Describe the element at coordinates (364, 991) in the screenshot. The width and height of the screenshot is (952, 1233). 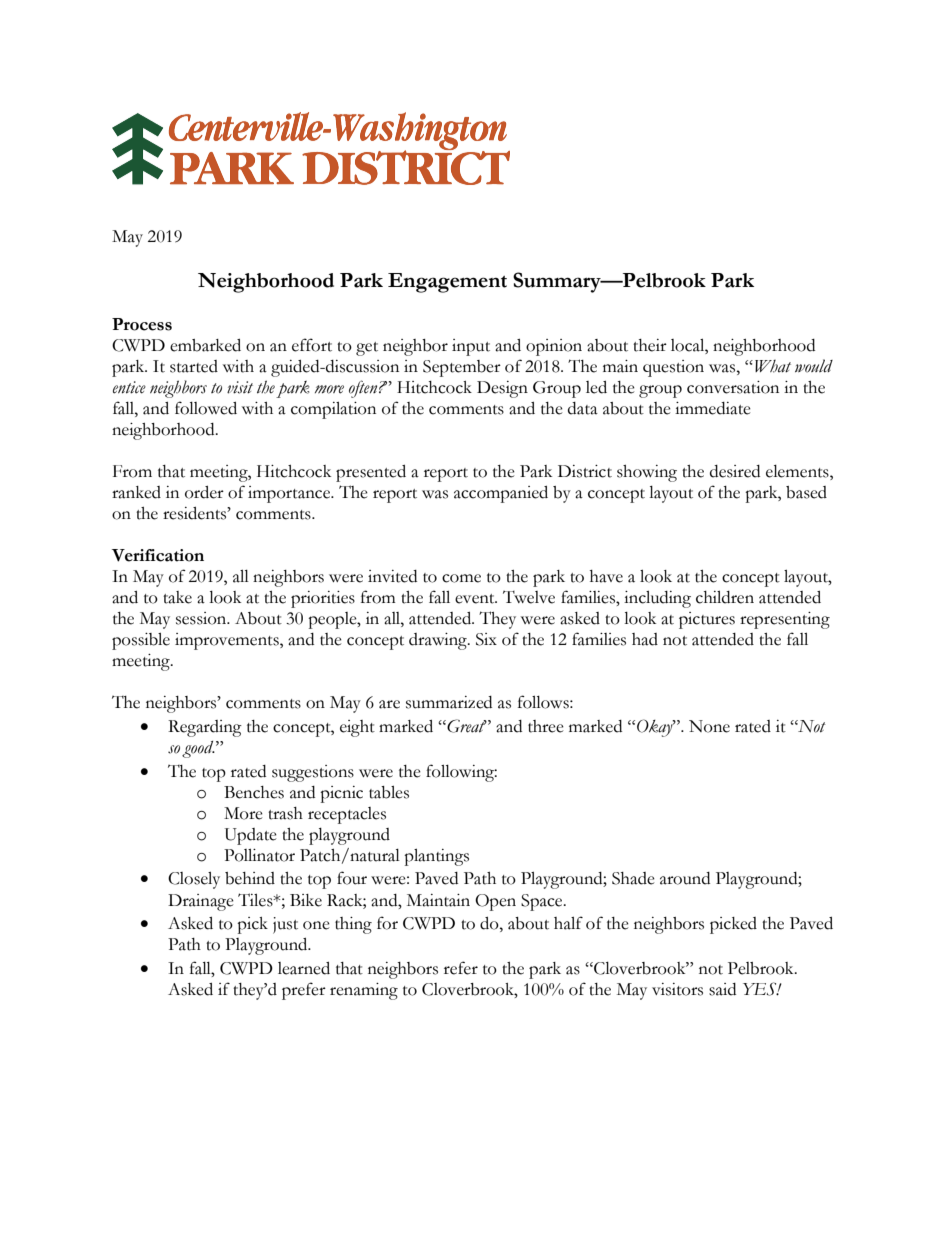
I see `renaming` at that location.
